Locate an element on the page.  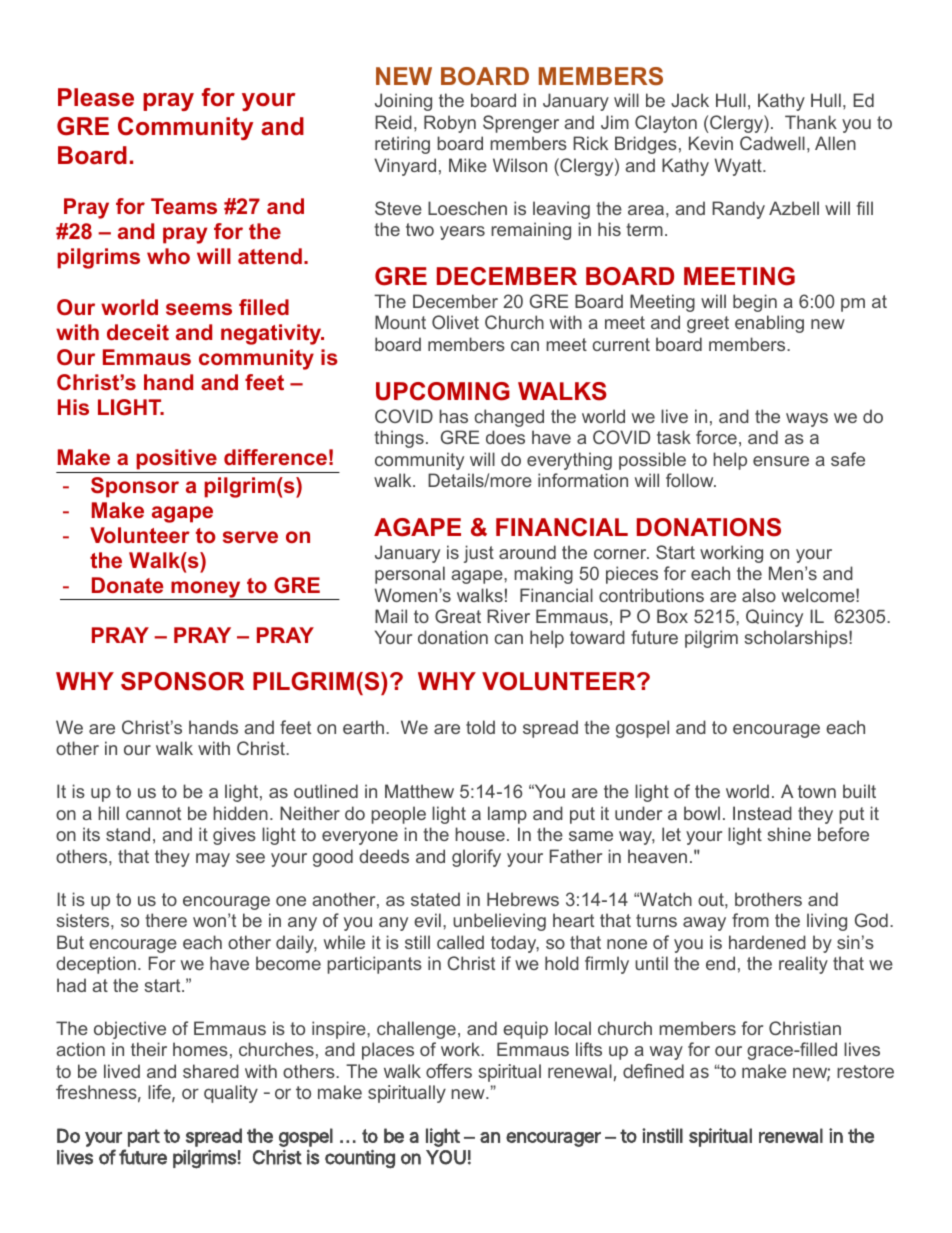
quality is located at coordinates (231, 1094).
